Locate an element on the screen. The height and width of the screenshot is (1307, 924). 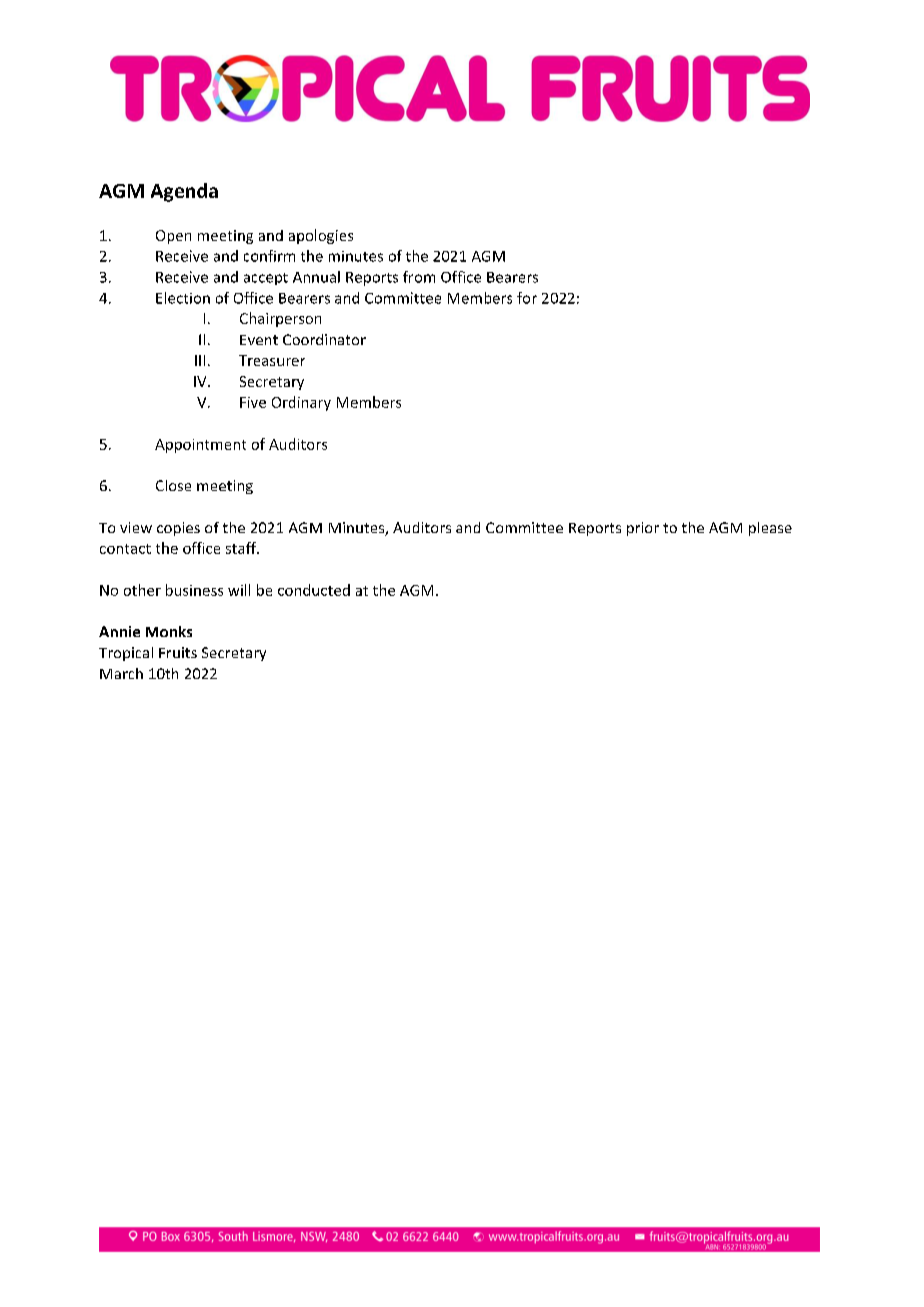
from is located at coordinates (419, 277).
